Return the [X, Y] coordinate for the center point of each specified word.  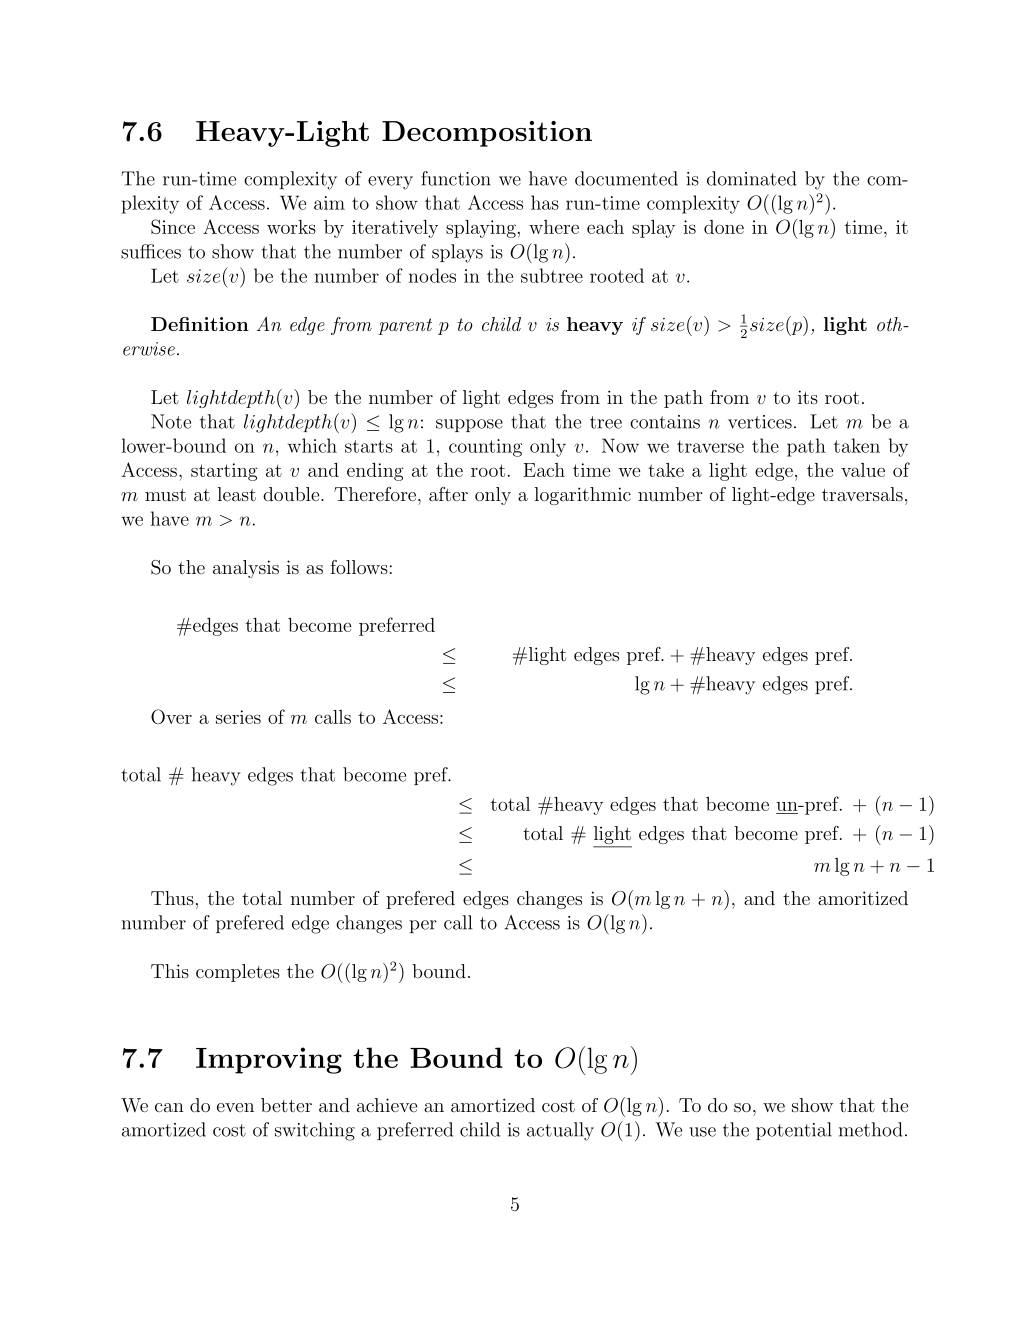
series [238, 717]
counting [485, 448]
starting [224, 472]
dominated [752, 178]
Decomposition [487, 134]
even [235, 1107]
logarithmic [582, 496]
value [863, 470]
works [291, 227]
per [423, 926]
